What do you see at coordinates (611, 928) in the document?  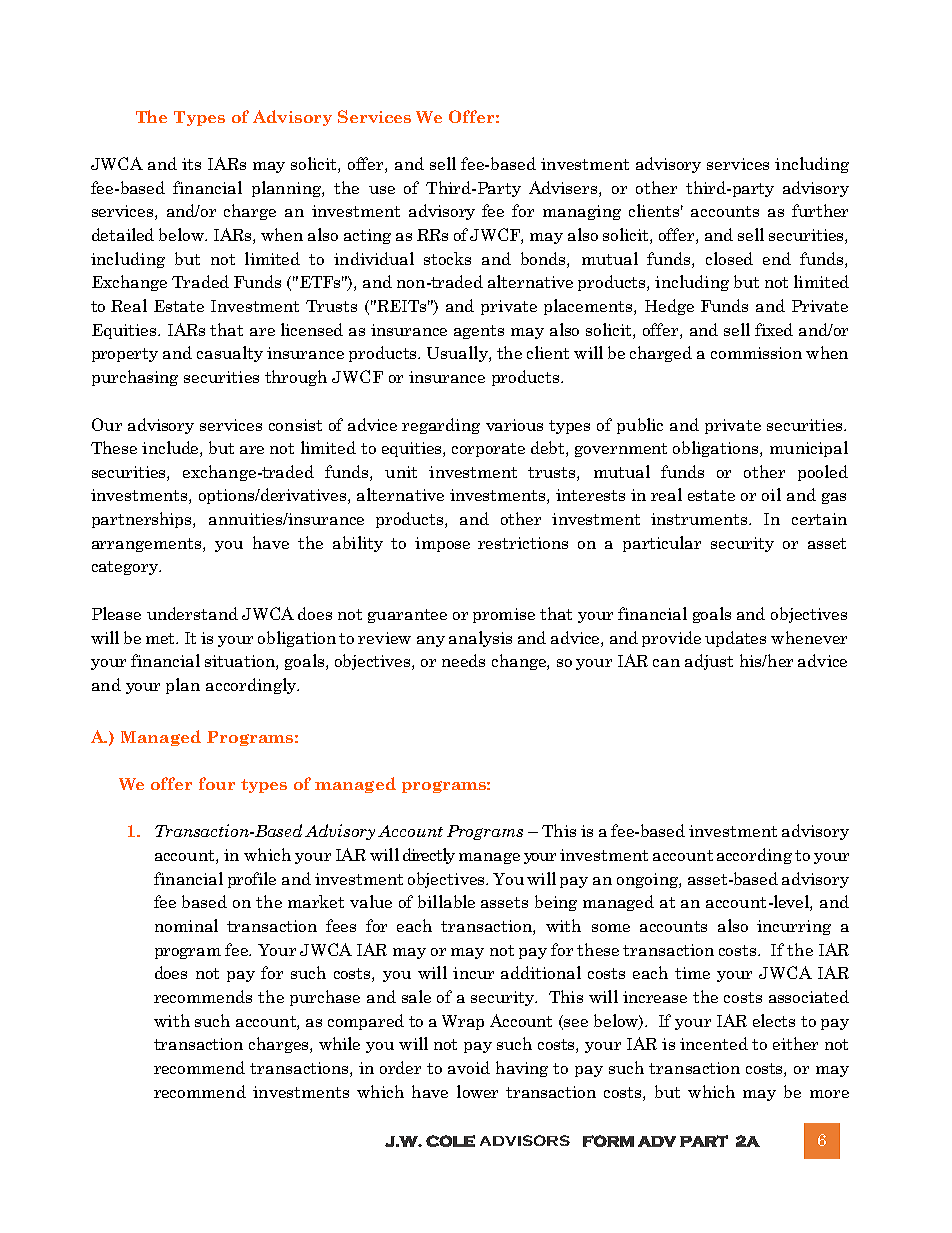 I see `some` at bounding box center [611, 928].
